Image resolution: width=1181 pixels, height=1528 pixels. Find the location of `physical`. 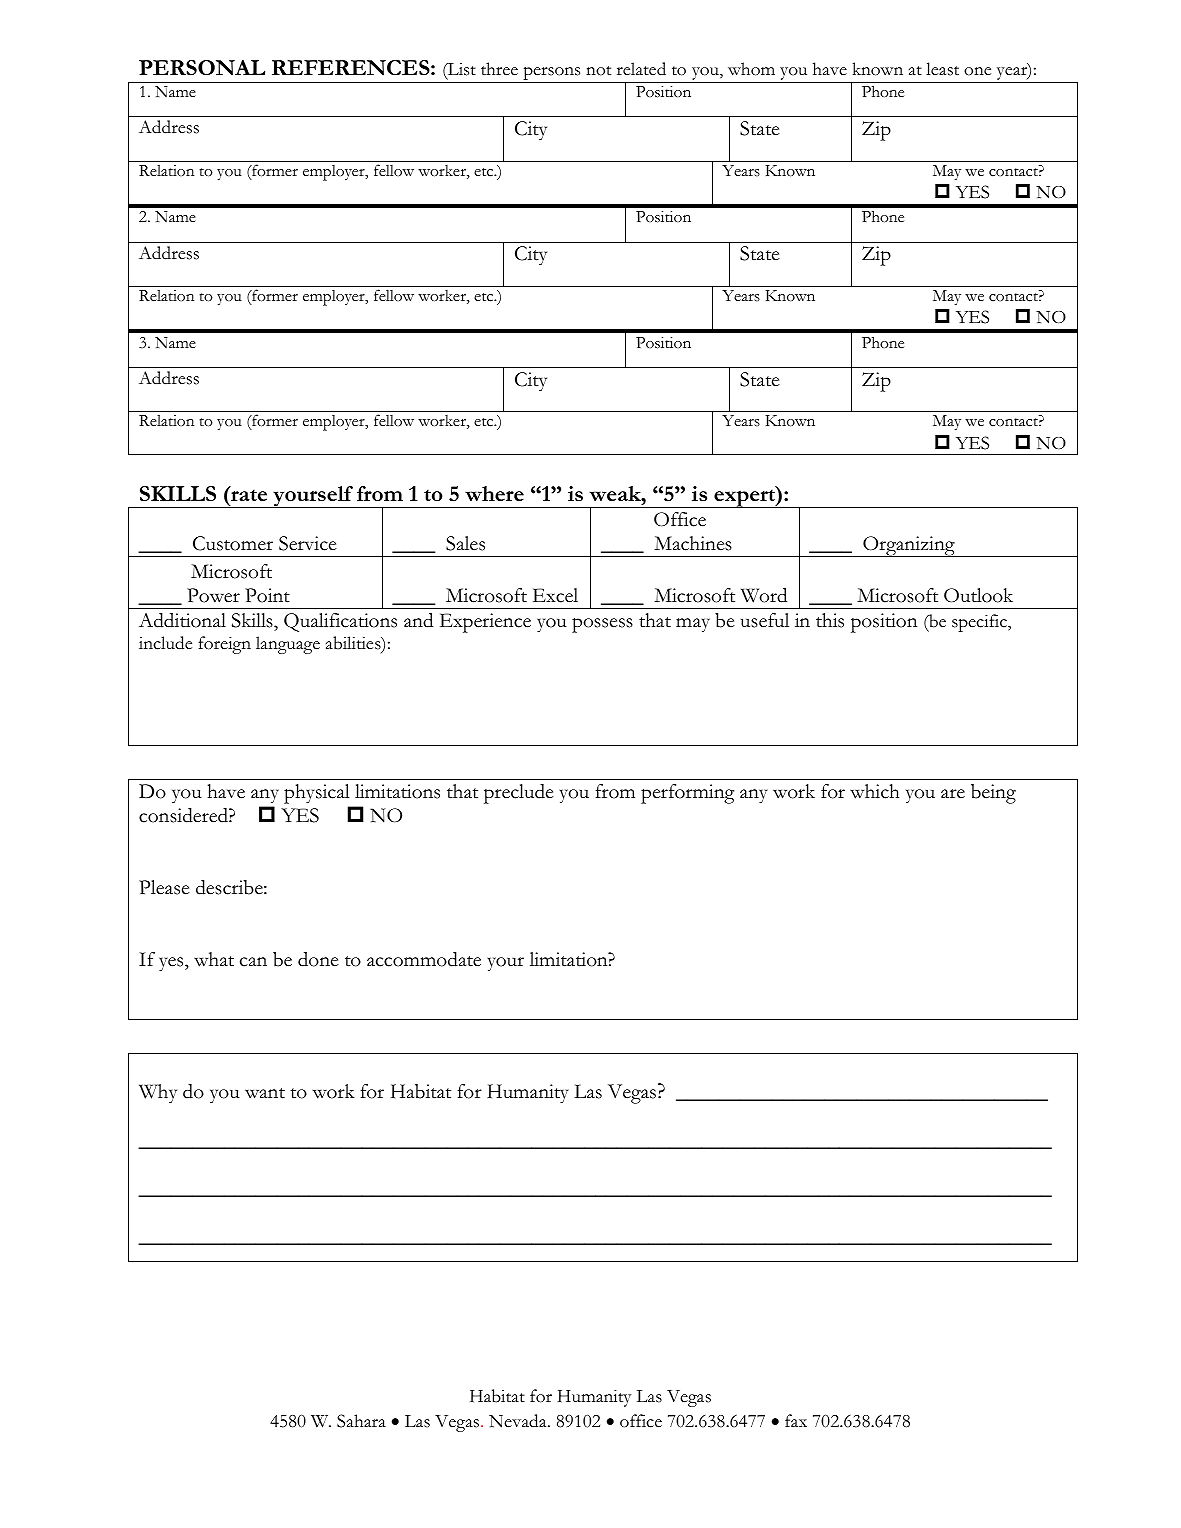

physical is located at coordinates (317, 794).
